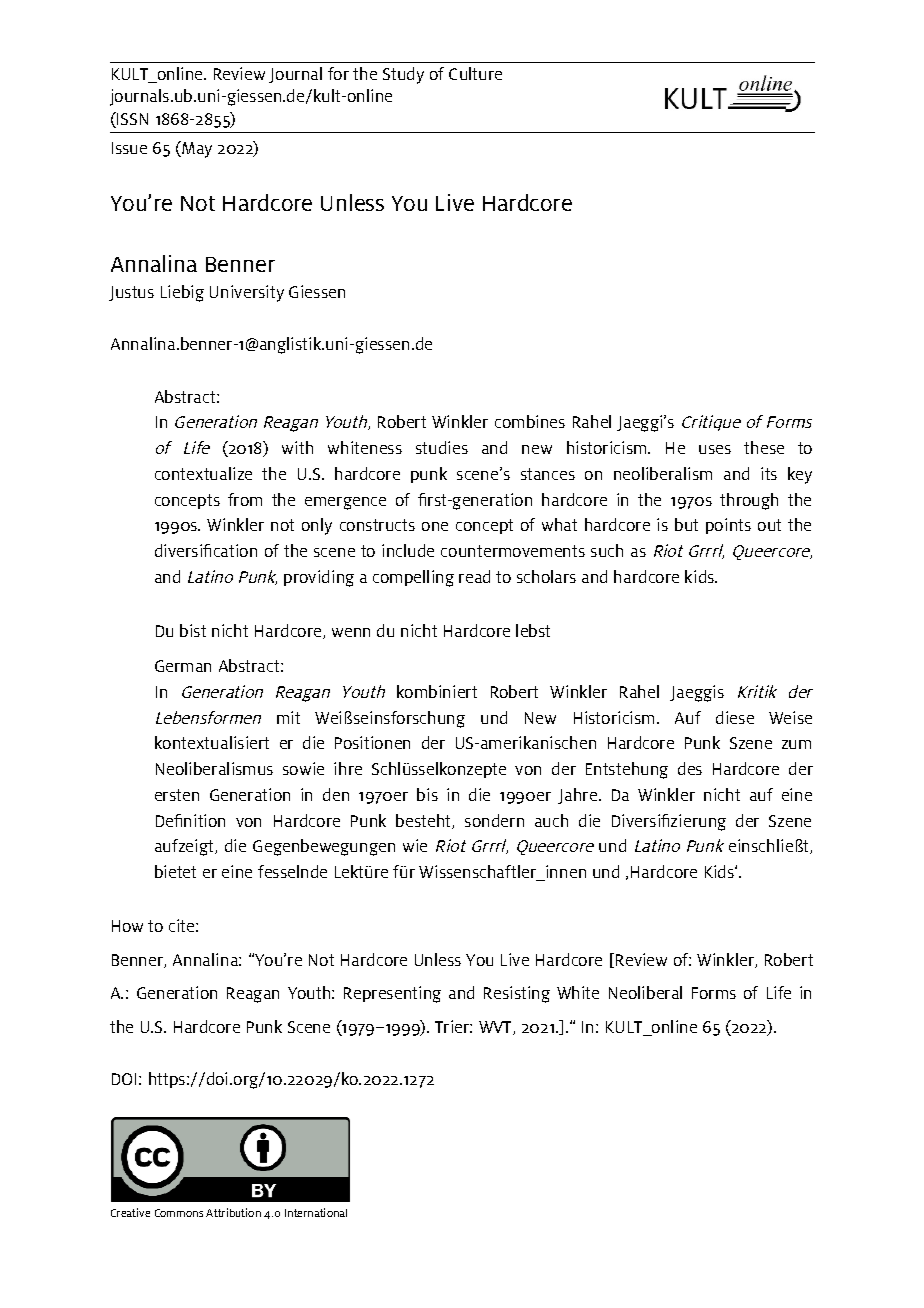 The width and height of the document is (924, 1308). I want to click on May, so click(196, 149).
